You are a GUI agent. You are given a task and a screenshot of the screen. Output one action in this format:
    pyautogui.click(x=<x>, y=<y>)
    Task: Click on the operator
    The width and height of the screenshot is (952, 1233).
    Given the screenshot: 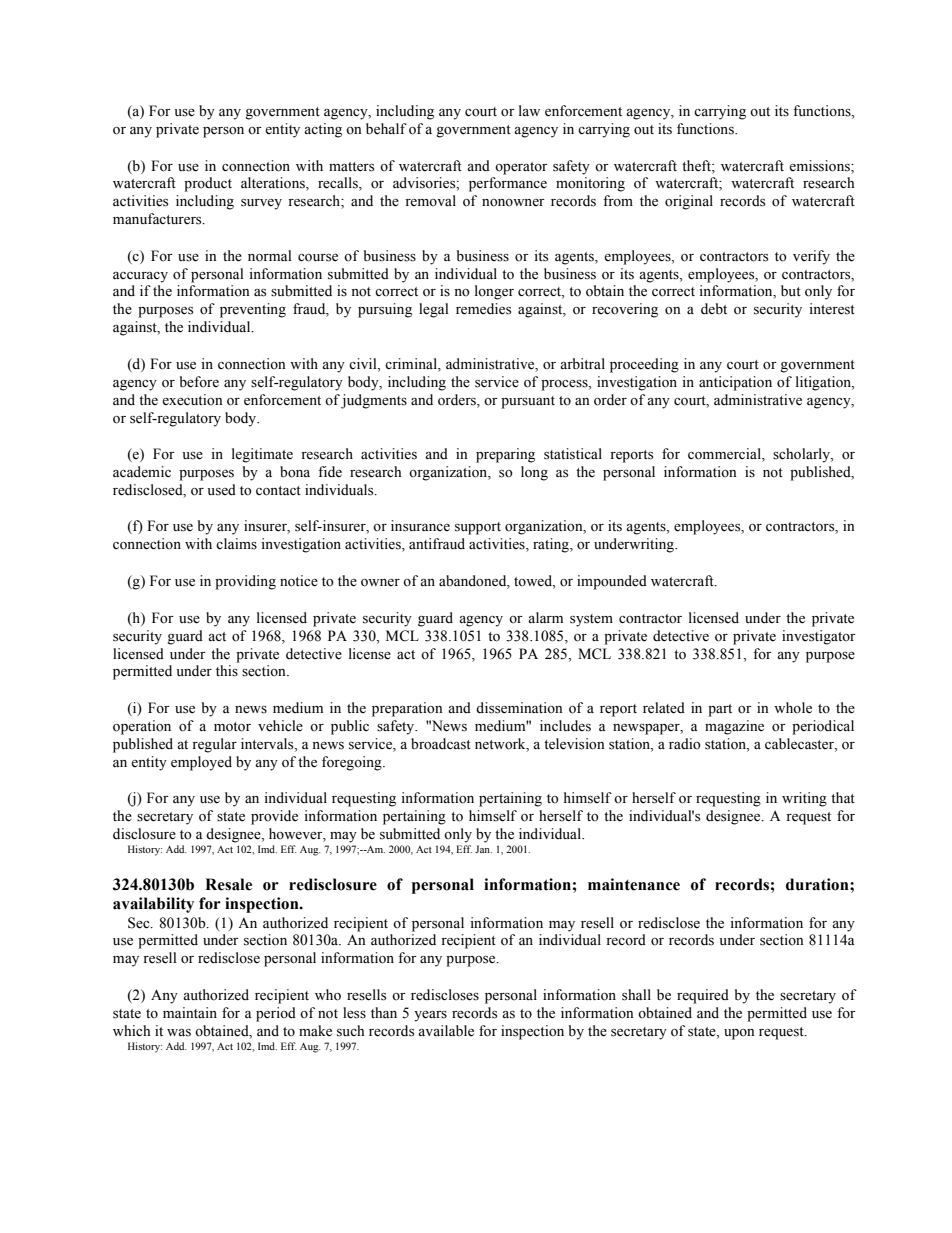 What is the action you would take?
    pyautogui.click(x=521, y=168)
